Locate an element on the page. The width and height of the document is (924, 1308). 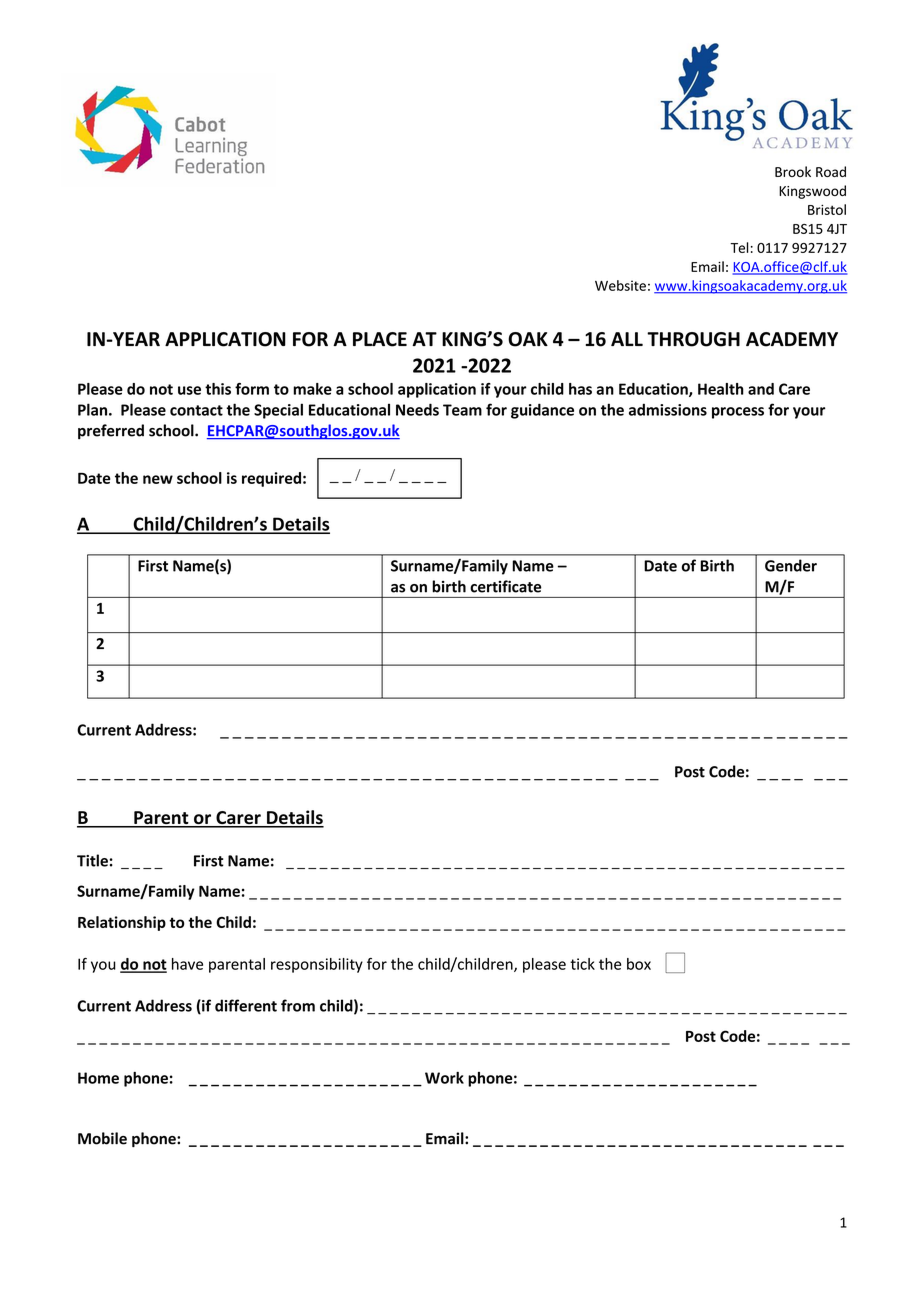
responsibility is located at coordinates (317, 965).
